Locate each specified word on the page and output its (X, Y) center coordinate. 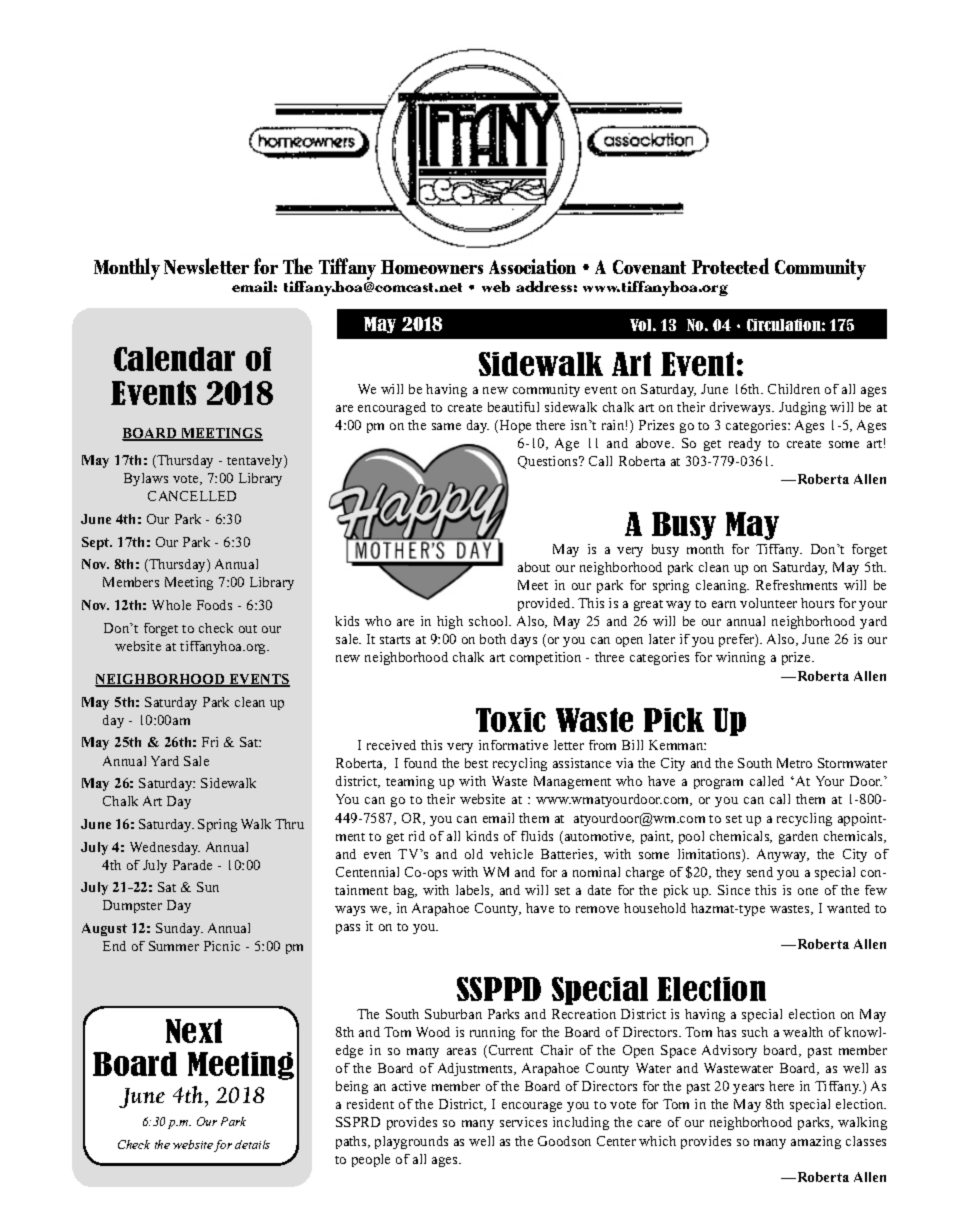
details (252, 1144)
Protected (730, 266)
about (534, 567)
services (523, 1122)
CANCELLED (192, 496)
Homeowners (432, 267)
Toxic (511, 720)
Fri (210, 742)
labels (474, 891)
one (808, 891)
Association (532, 266)
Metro (794, 763)
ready (745, 444)
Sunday (179, 929)
